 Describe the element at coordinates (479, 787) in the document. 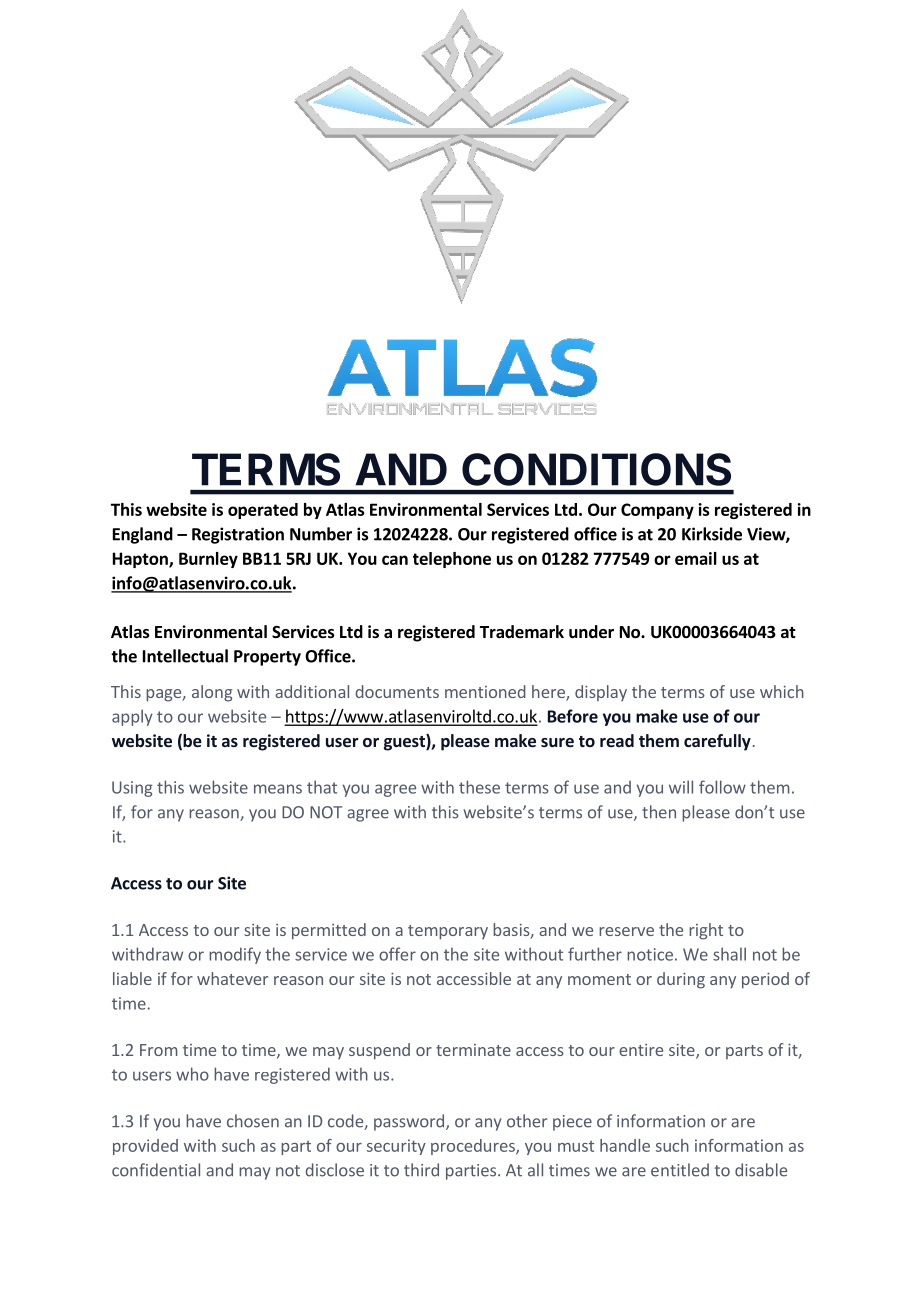

I see `these` at that location.
